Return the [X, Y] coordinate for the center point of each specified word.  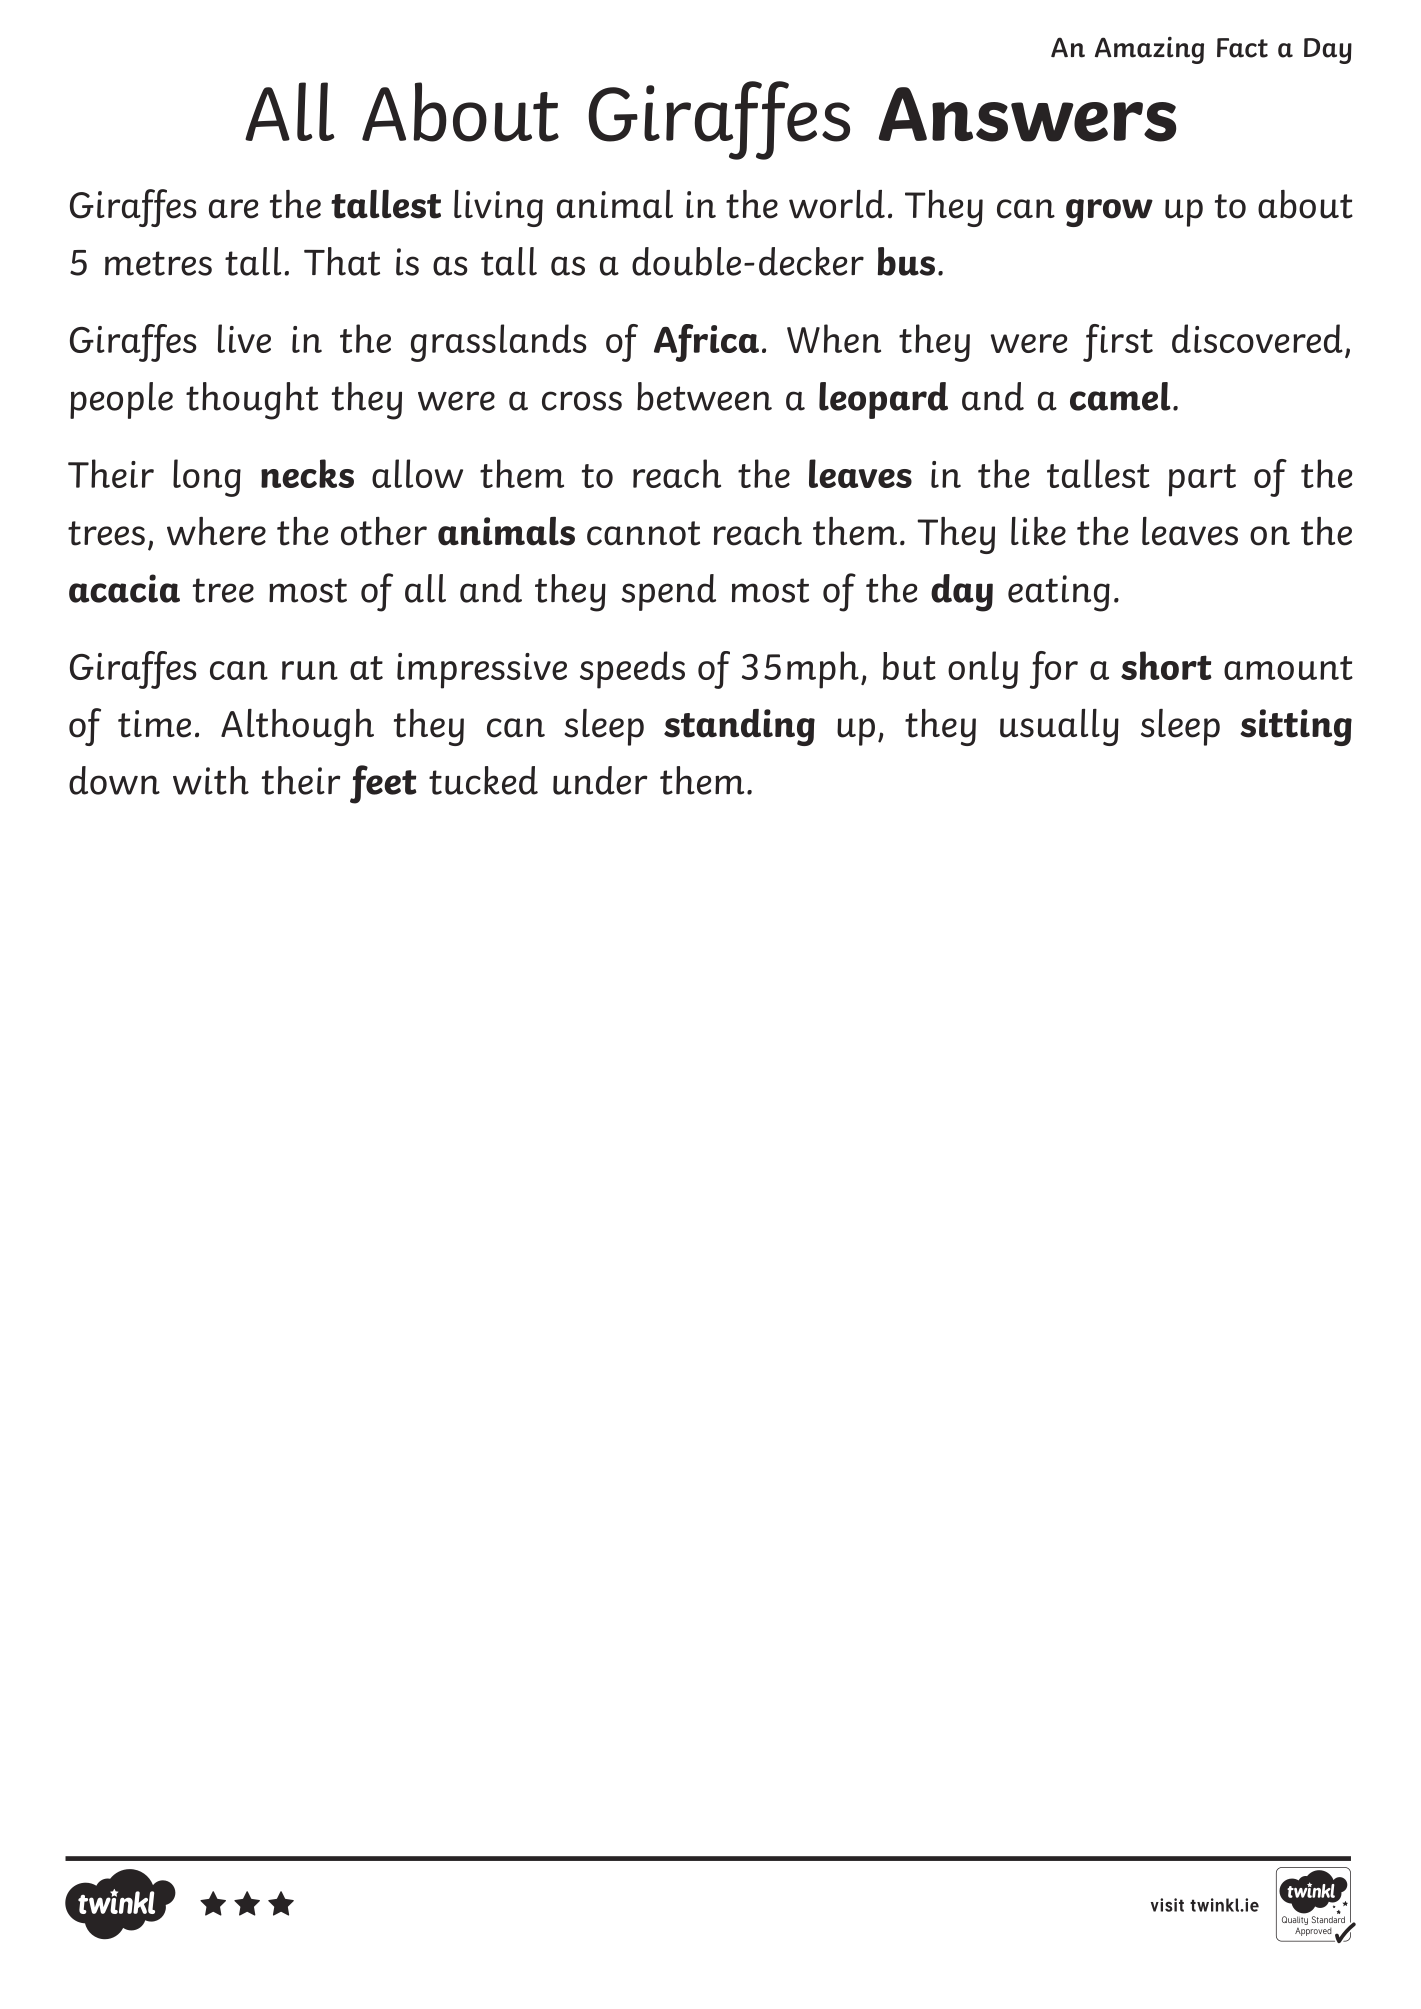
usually [1059, 727]
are [233, 209]
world [837, 204]
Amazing [1149, 50]
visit [1167, 1905]
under [600, 780]
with [211, 780]
